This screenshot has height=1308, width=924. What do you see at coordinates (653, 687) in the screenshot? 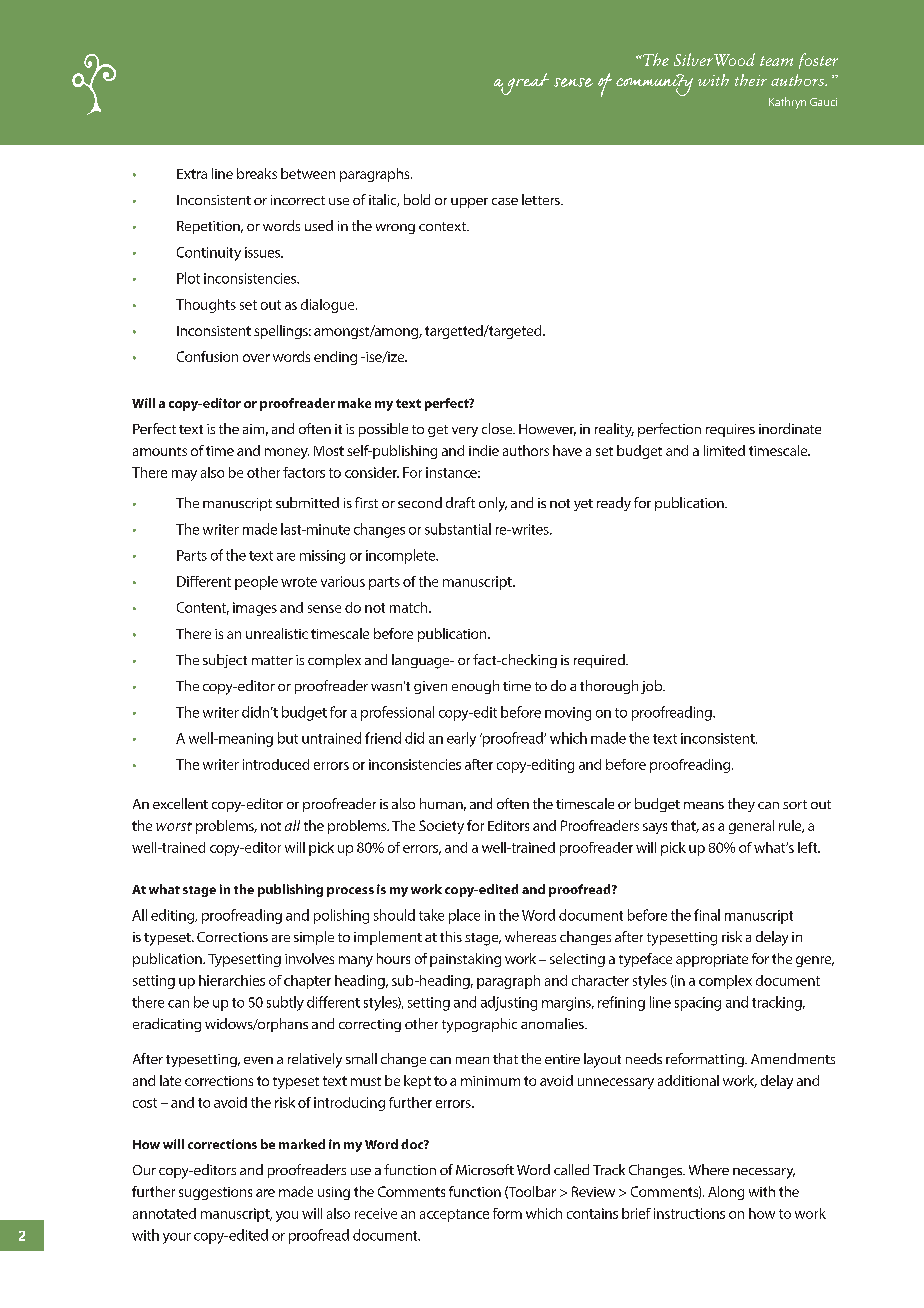
I see `job` at bounding box center [653, 687].
